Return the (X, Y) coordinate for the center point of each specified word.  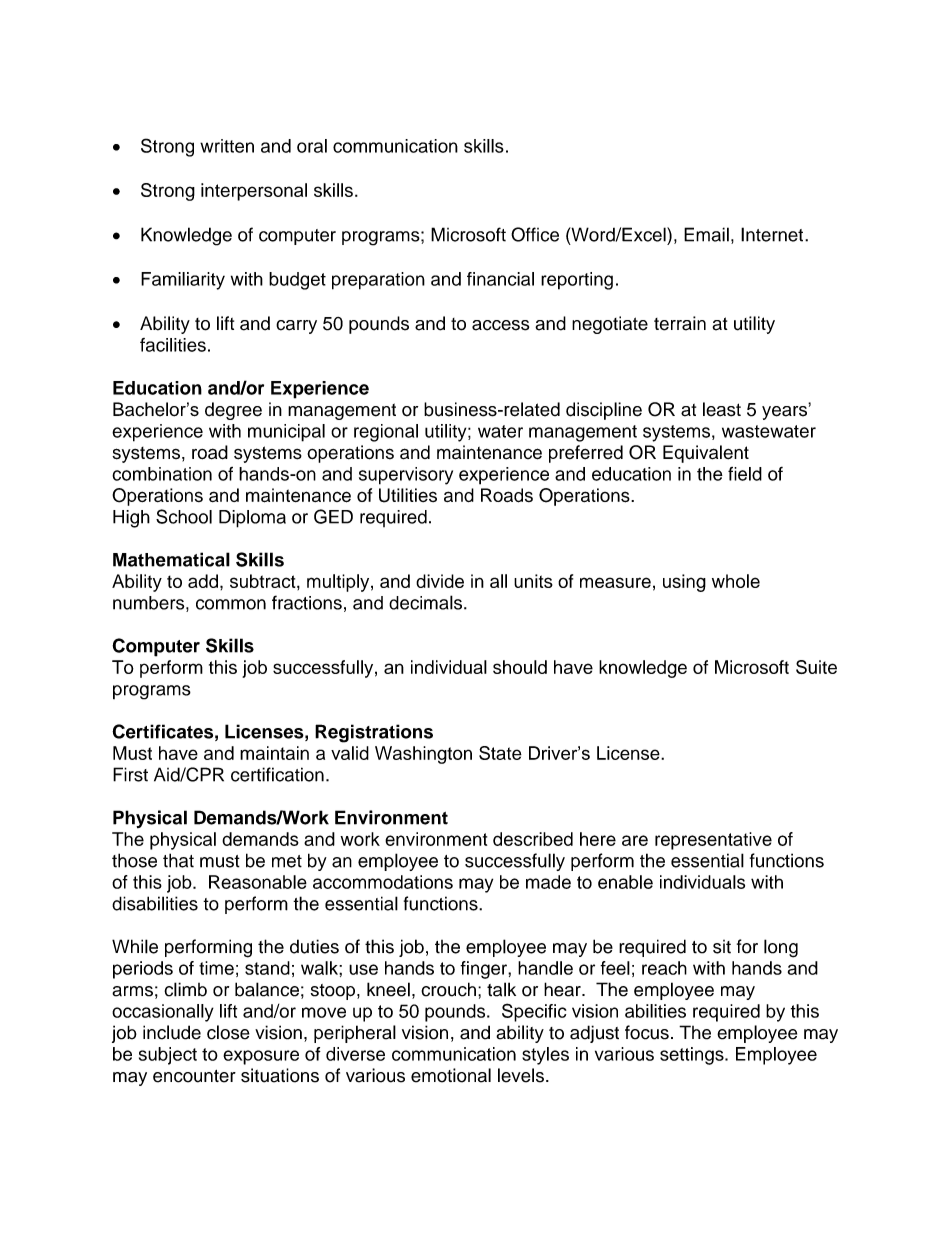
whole (736, 581)
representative (713, 841)
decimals (427, 602)
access (500, 325)
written (227, 146)
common (231, 604)
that (178, 860)
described (533, 839)
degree (233, 411)
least (722, 409)
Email (706, 234)
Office (535, 234)
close (228, 1032)
